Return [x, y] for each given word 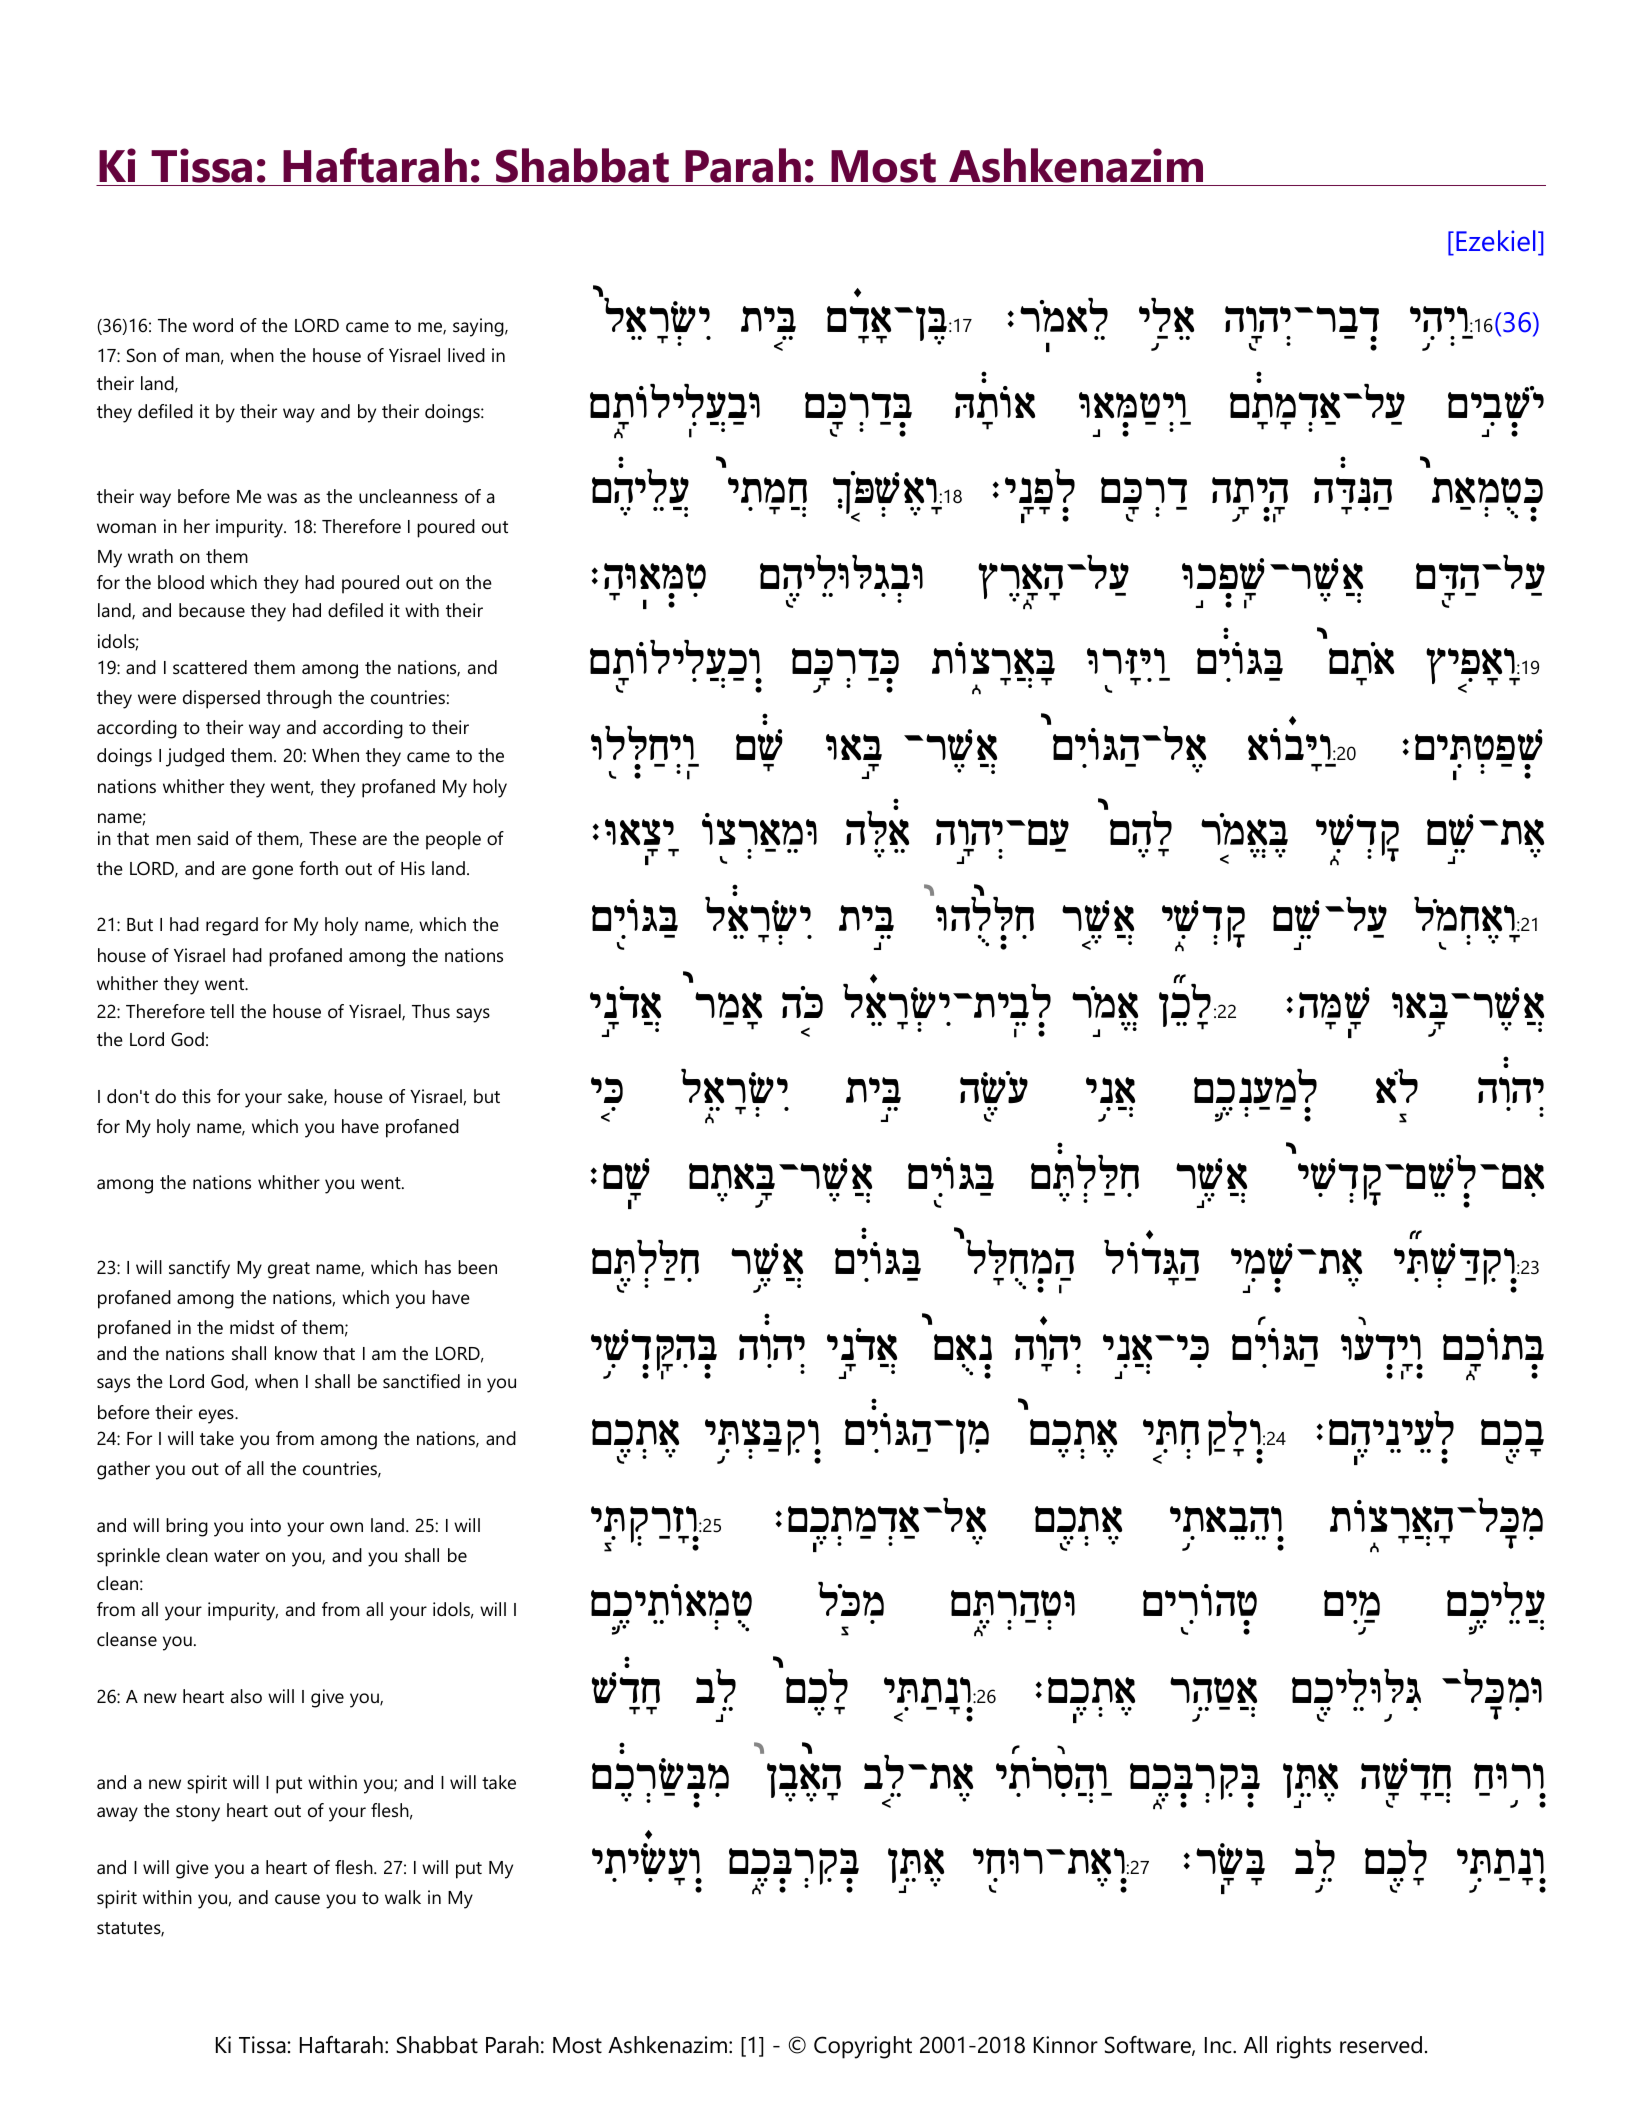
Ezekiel [1495, 241]
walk [403, 1897]
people [453, 840]
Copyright [863, 2047]
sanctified [421, 1381]
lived [466, 355]
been [477, 1267]
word [213, 325]
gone [272, 872]
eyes [217, 1416]
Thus [431, 1011]
